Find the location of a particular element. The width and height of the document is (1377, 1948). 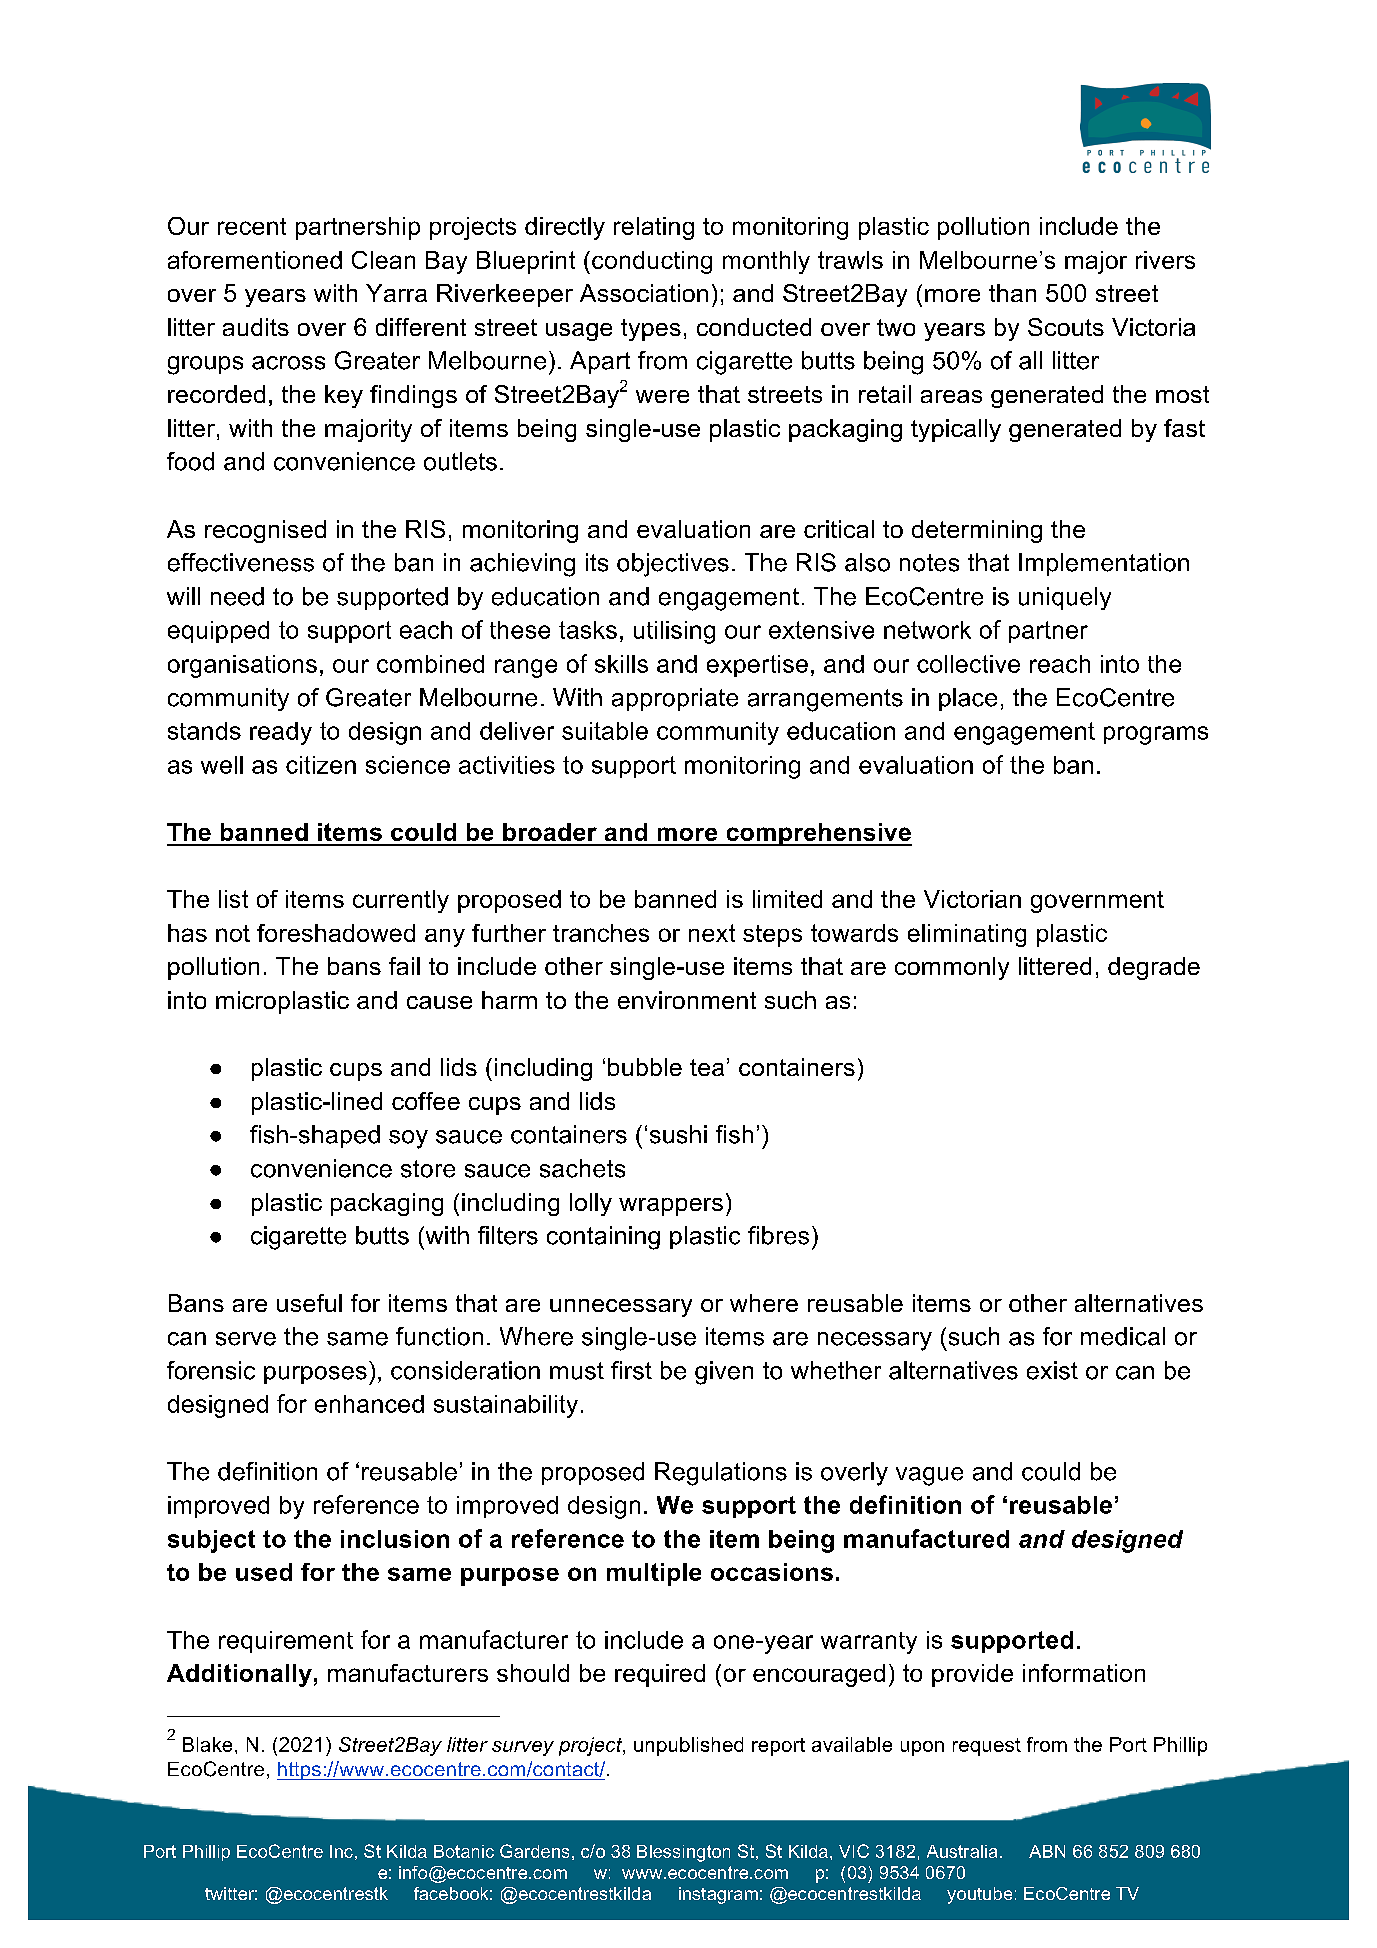

instagram is located at coordinates (718, 1895).
